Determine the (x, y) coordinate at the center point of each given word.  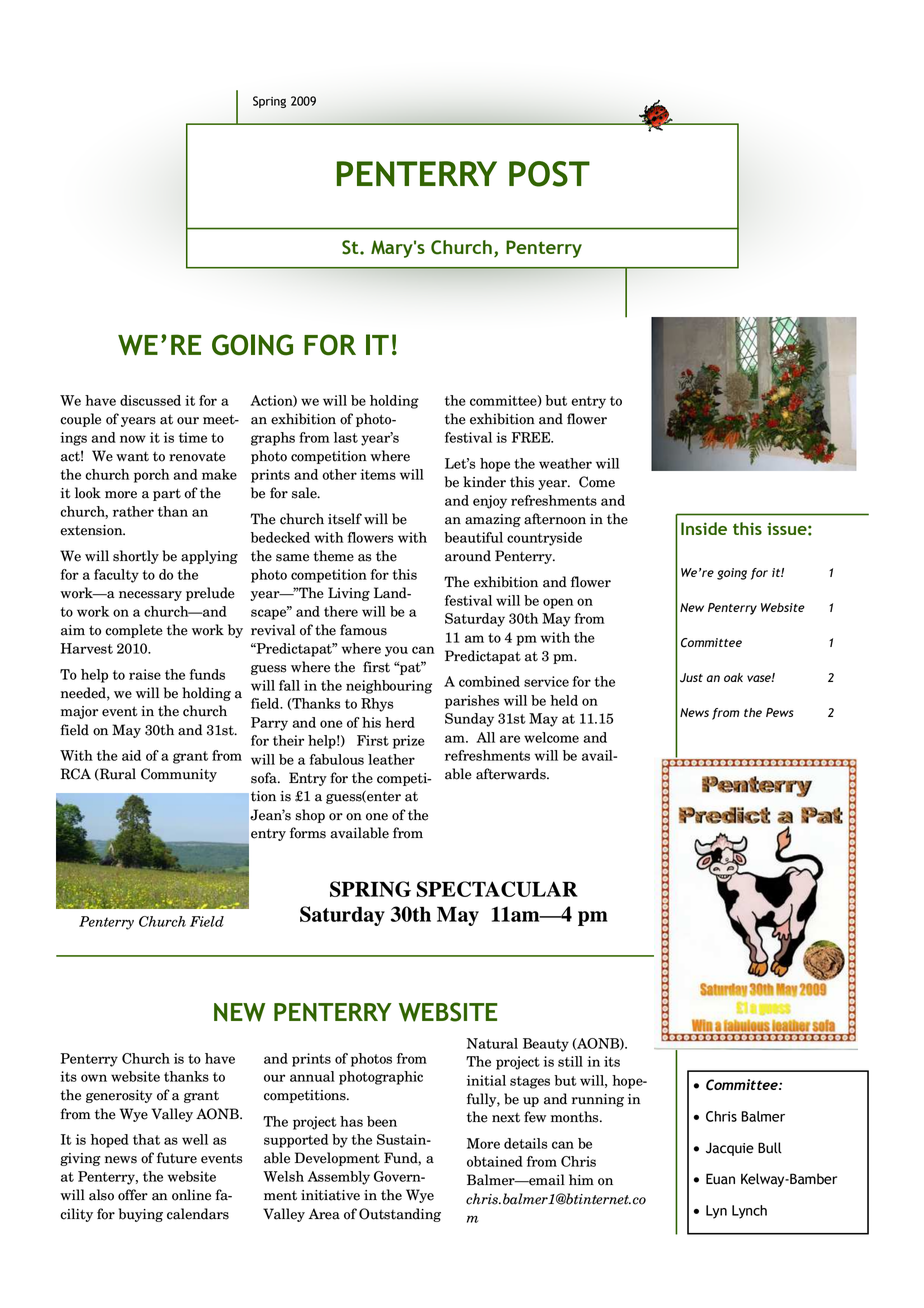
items (378, 474)
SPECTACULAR (497, 889)
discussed (150, 400)
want (132, 456)
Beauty (546, 1045)
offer (133, 1195)
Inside (704, 528)
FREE (532, 437)
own (94, 1078)
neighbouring (389, 687)
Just (691, 678)
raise (145, 674)
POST (549, 174)
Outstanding (400, 1215)
